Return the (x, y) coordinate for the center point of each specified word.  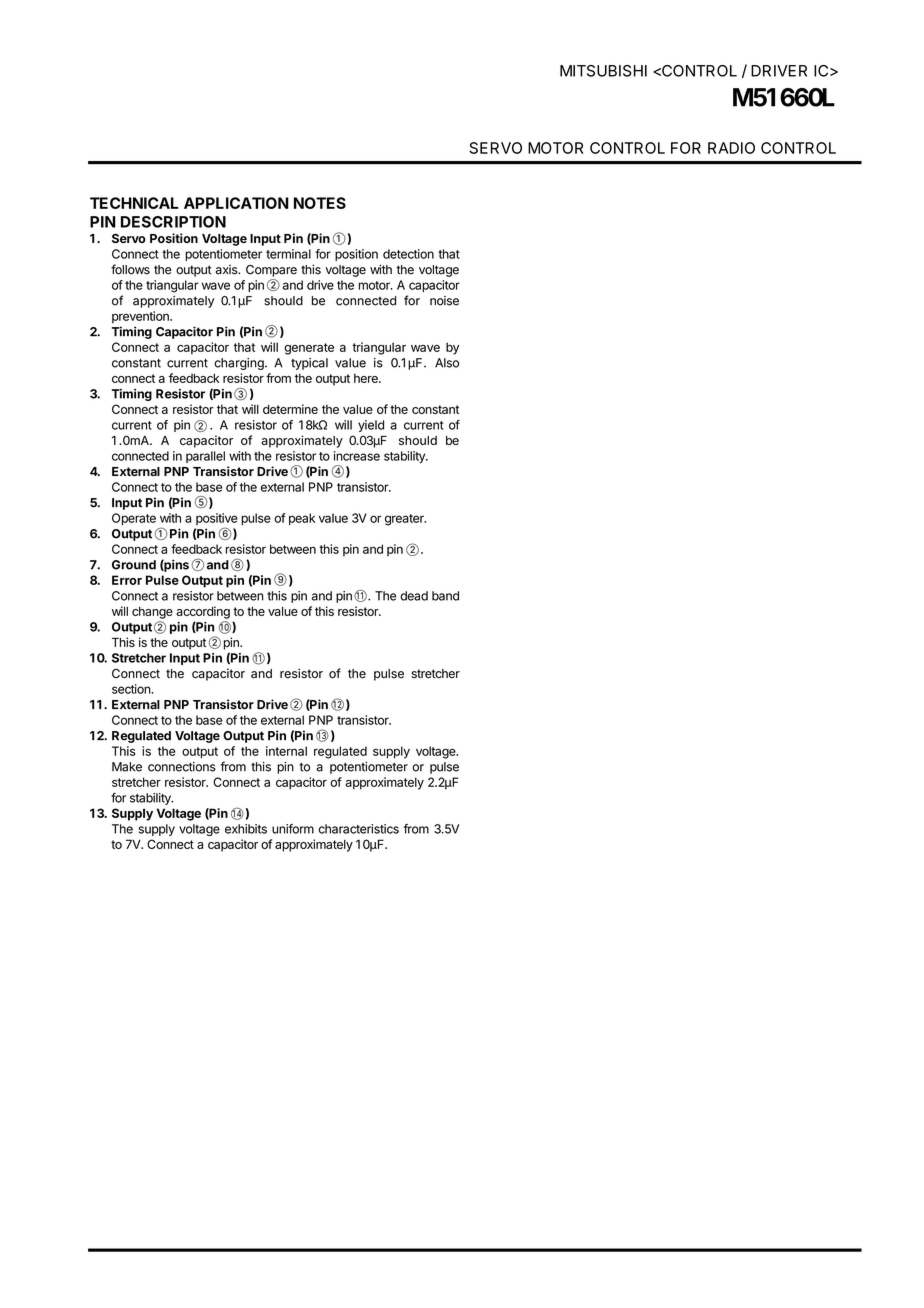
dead (414, 596)
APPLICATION (236, 203)
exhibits (246, 829)
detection (408, 254)
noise (444, 301)
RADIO (731, 148)
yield (371, 426)
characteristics (359, 829)
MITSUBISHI (603, 71)
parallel (205, 457)
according (203, 612)
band (445, 596)
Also (447, 363)
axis (227, 270)
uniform (293, 829)
